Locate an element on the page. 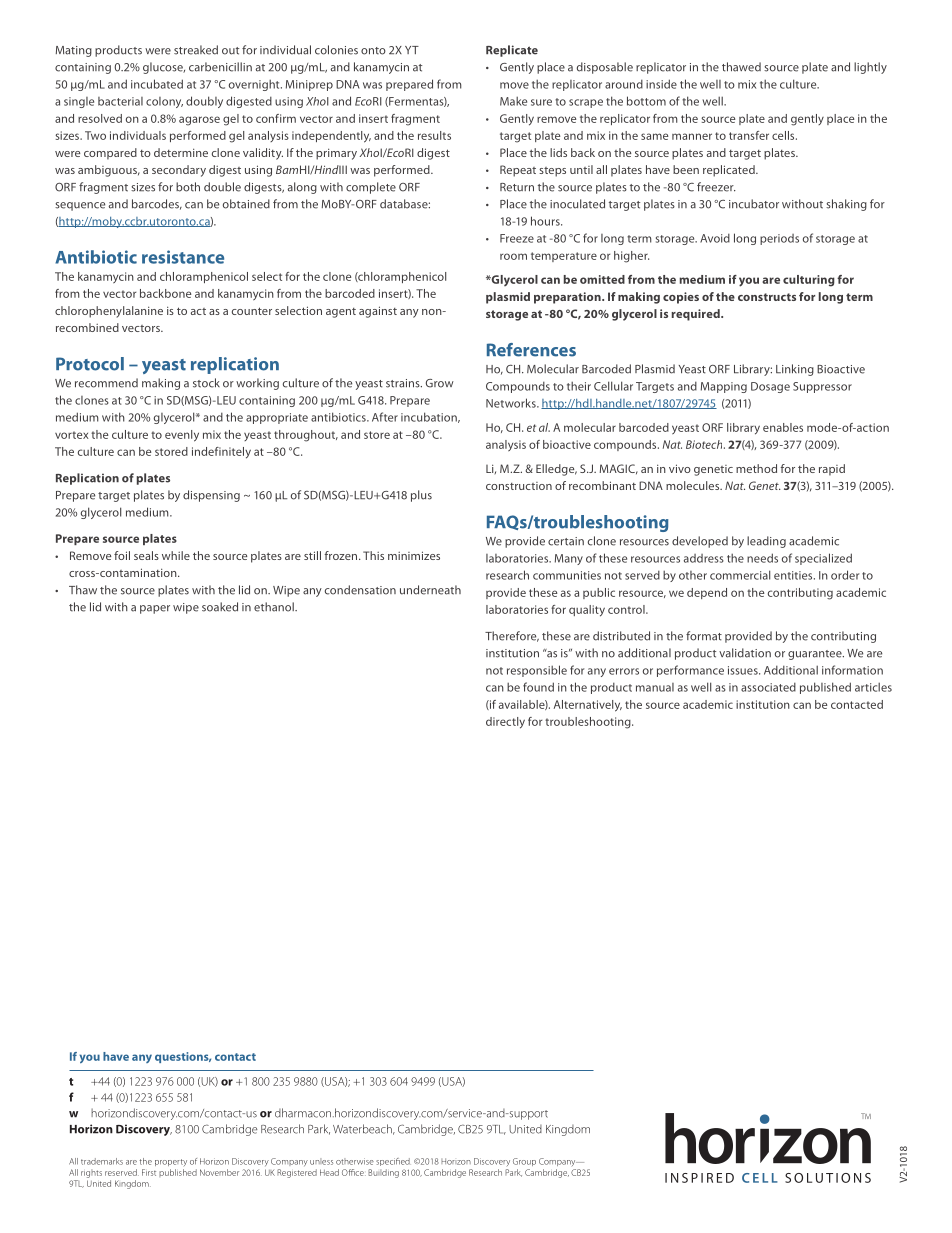 Image resolution: width=952 pixels, height=1233 pixels. directly is located at coordinates (505, 723).
